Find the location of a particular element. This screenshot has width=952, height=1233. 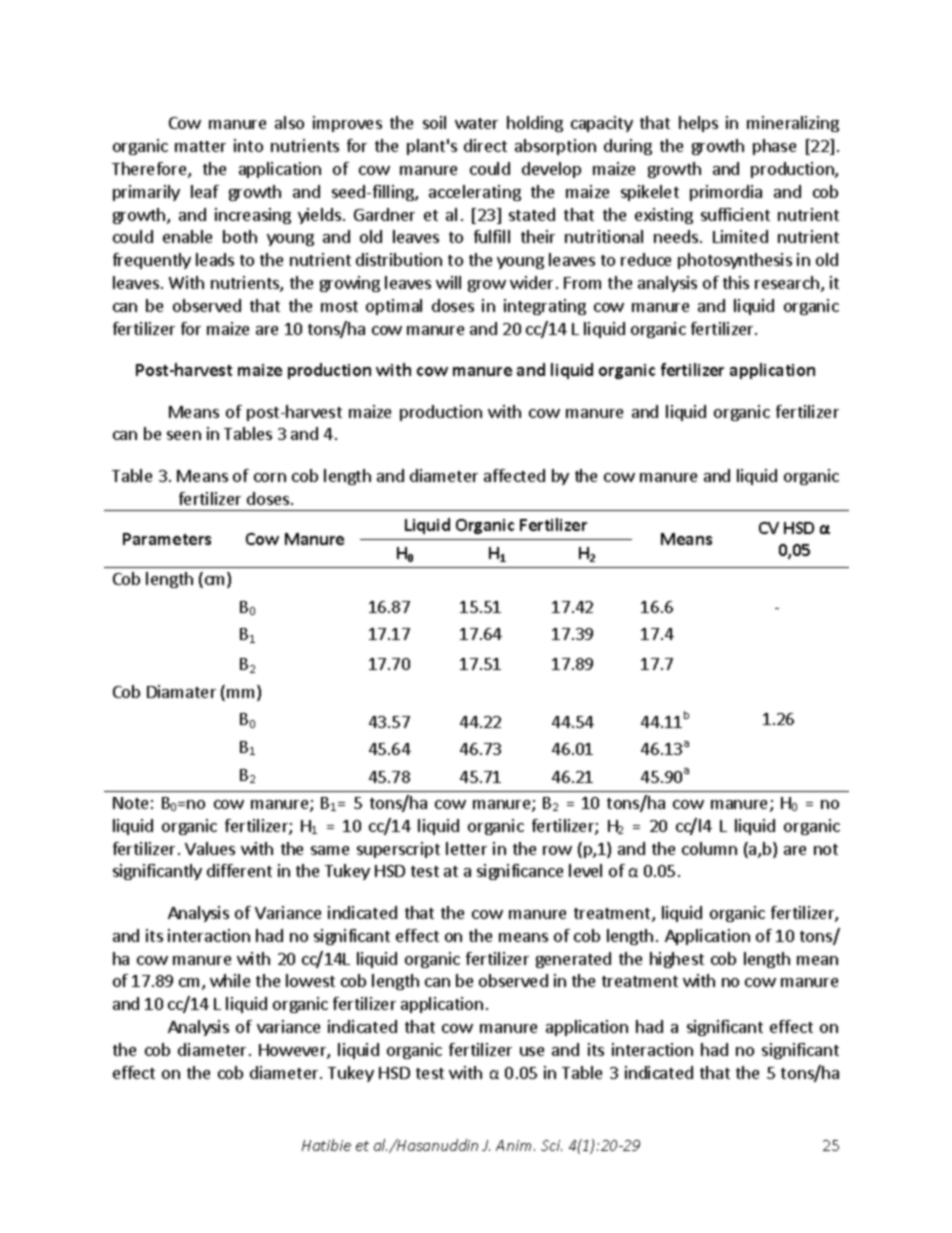

affected is located at coordinates (514, 475).
